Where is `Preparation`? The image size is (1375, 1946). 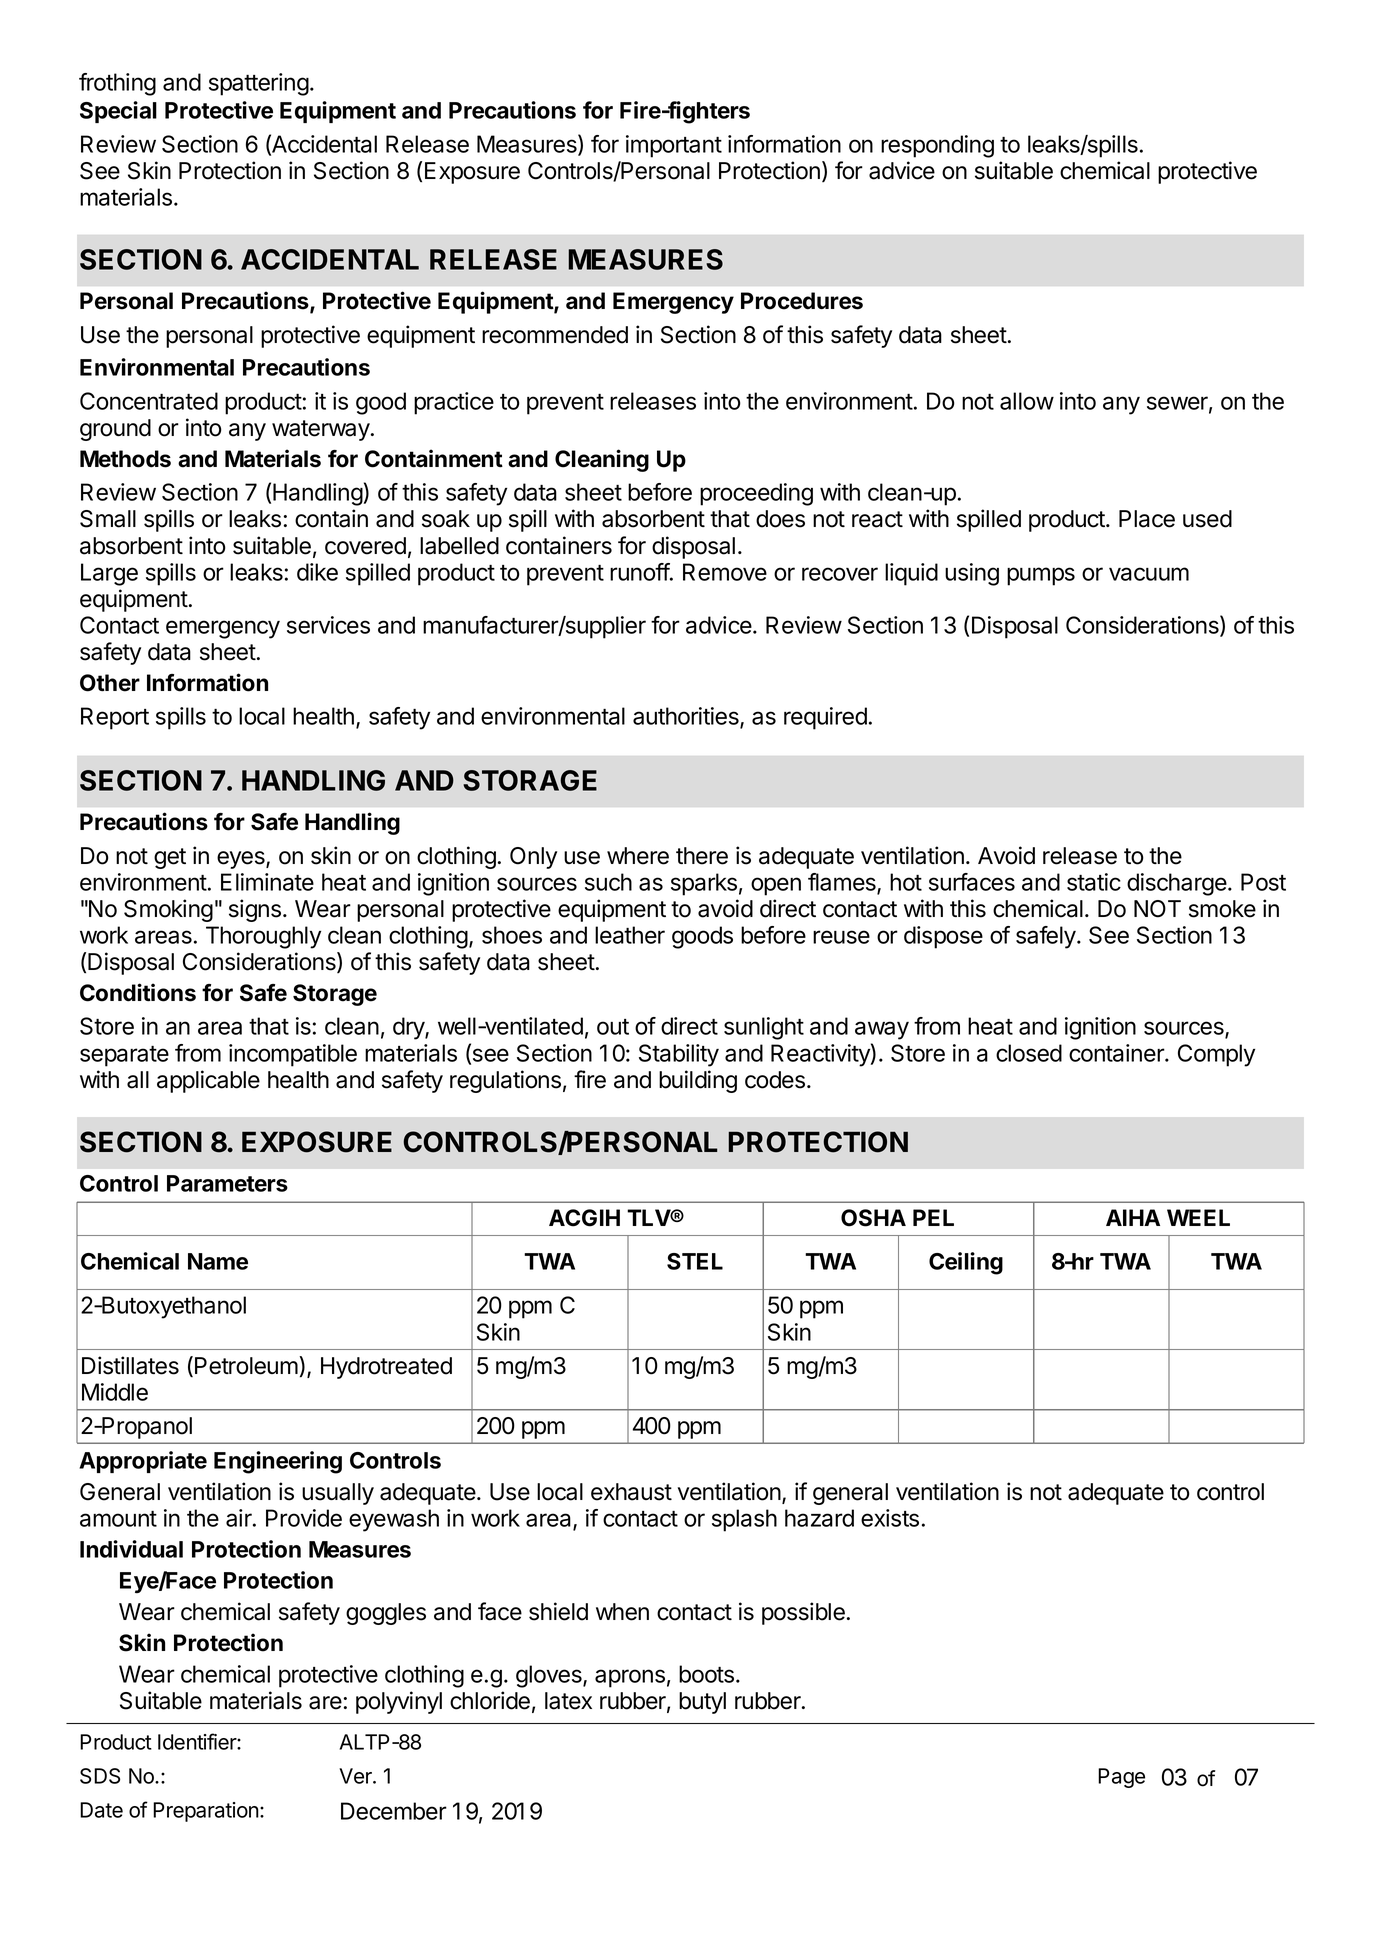 Preparation is located at coordinates (207, 1812).
